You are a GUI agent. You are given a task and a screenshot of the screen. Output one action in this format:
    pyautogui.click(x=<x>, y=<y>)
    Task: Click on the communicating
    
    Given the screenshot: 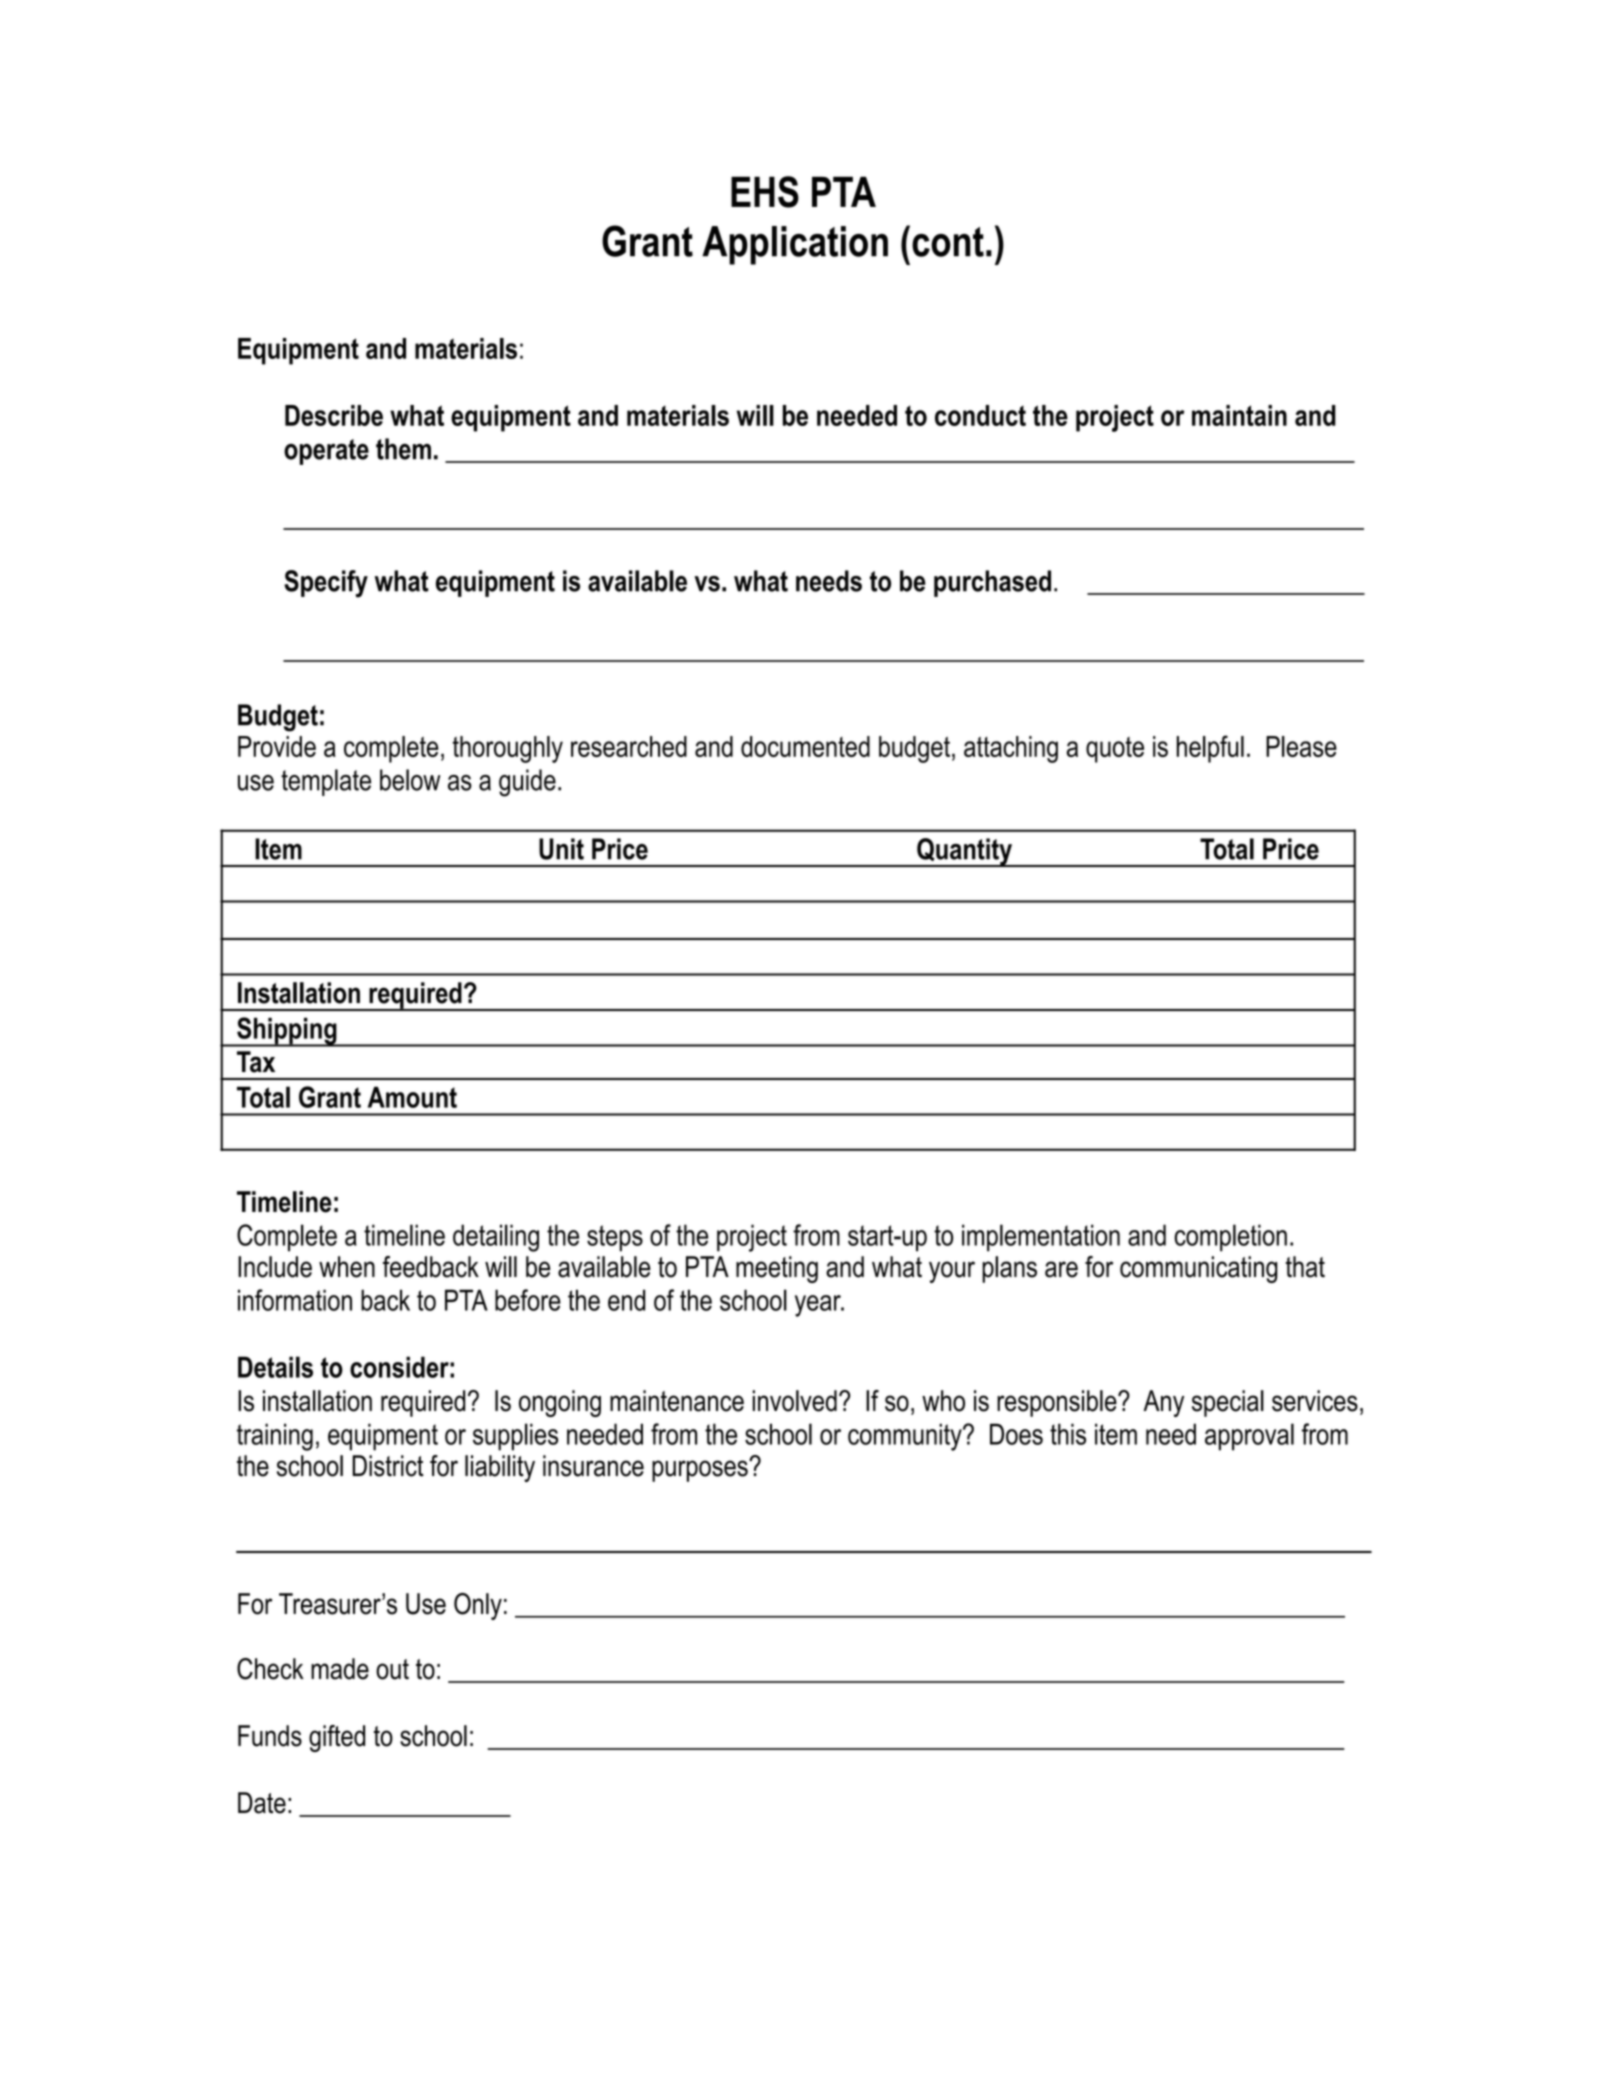 What is the action you would take?
    pyautogui.click(x=1199, y=1269)
